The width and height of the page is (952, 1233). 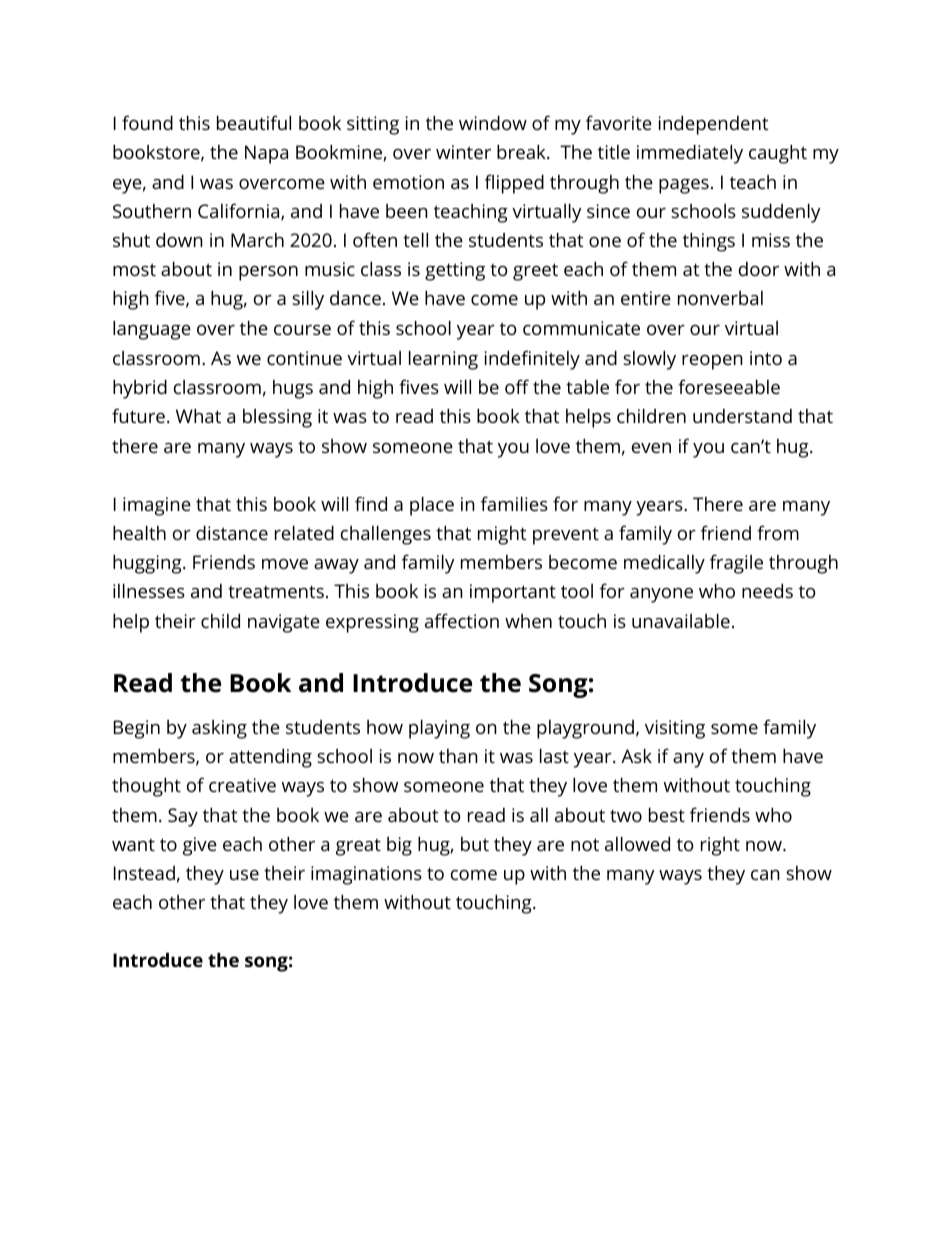 I want to click on winter, so click(x=463, y=152).
